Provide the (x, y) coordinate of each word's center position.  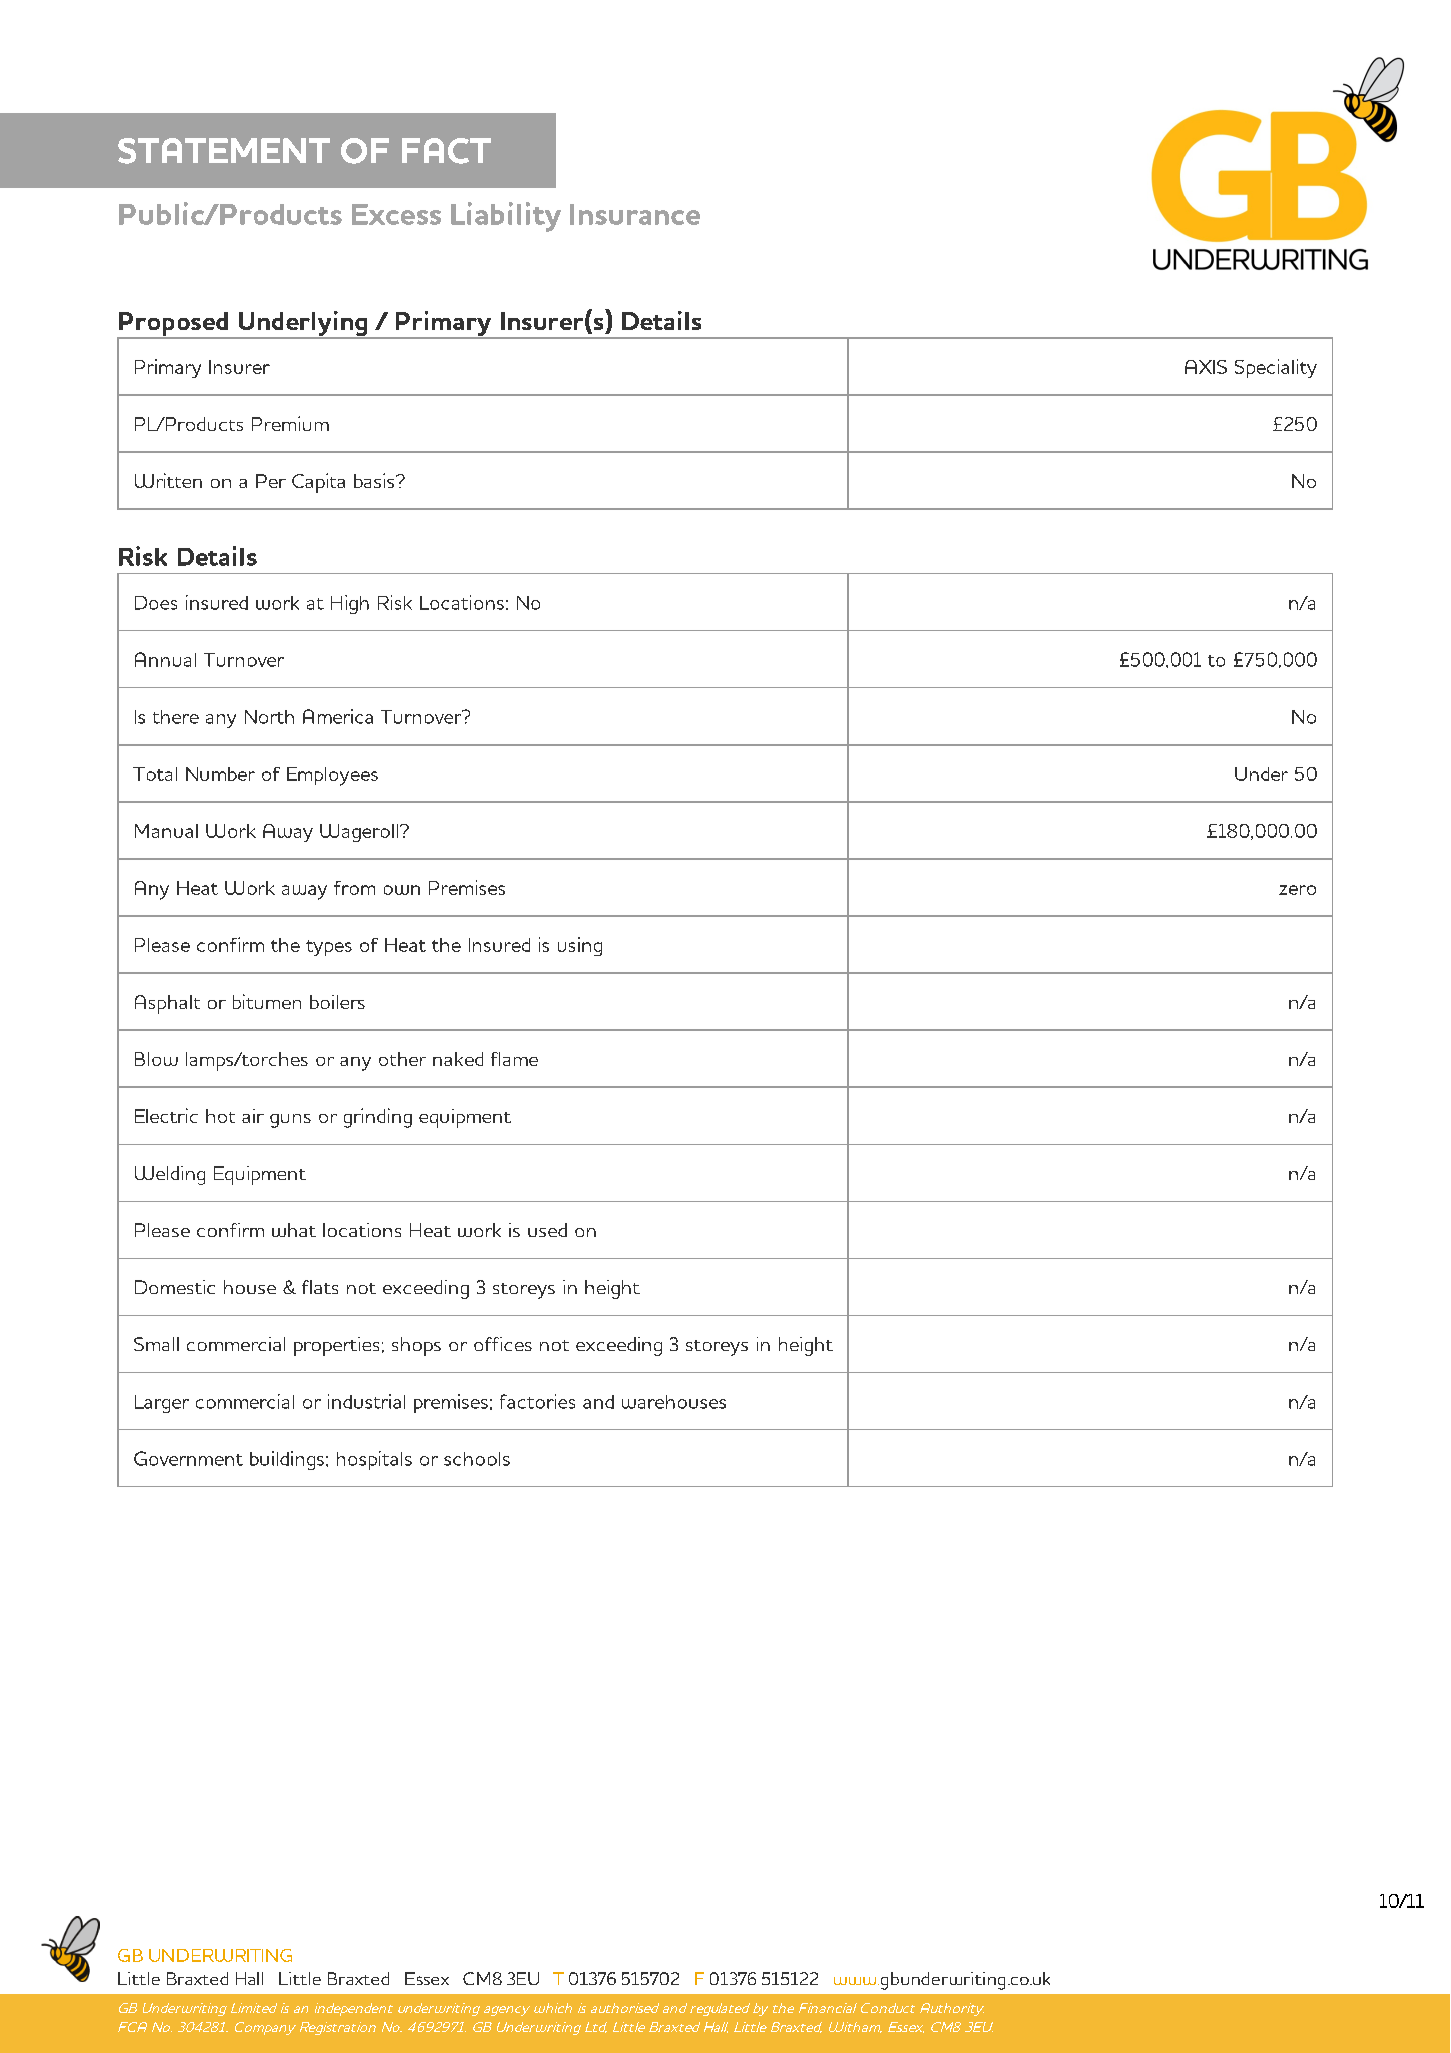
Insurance (635, 214)
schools (477, 1459)
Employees (332, 776)
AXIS (1206, 367)
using (580, 946)
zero (1297, 890)
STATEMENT (224, 151)
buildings (287, 1460)
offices (503, 1344)
